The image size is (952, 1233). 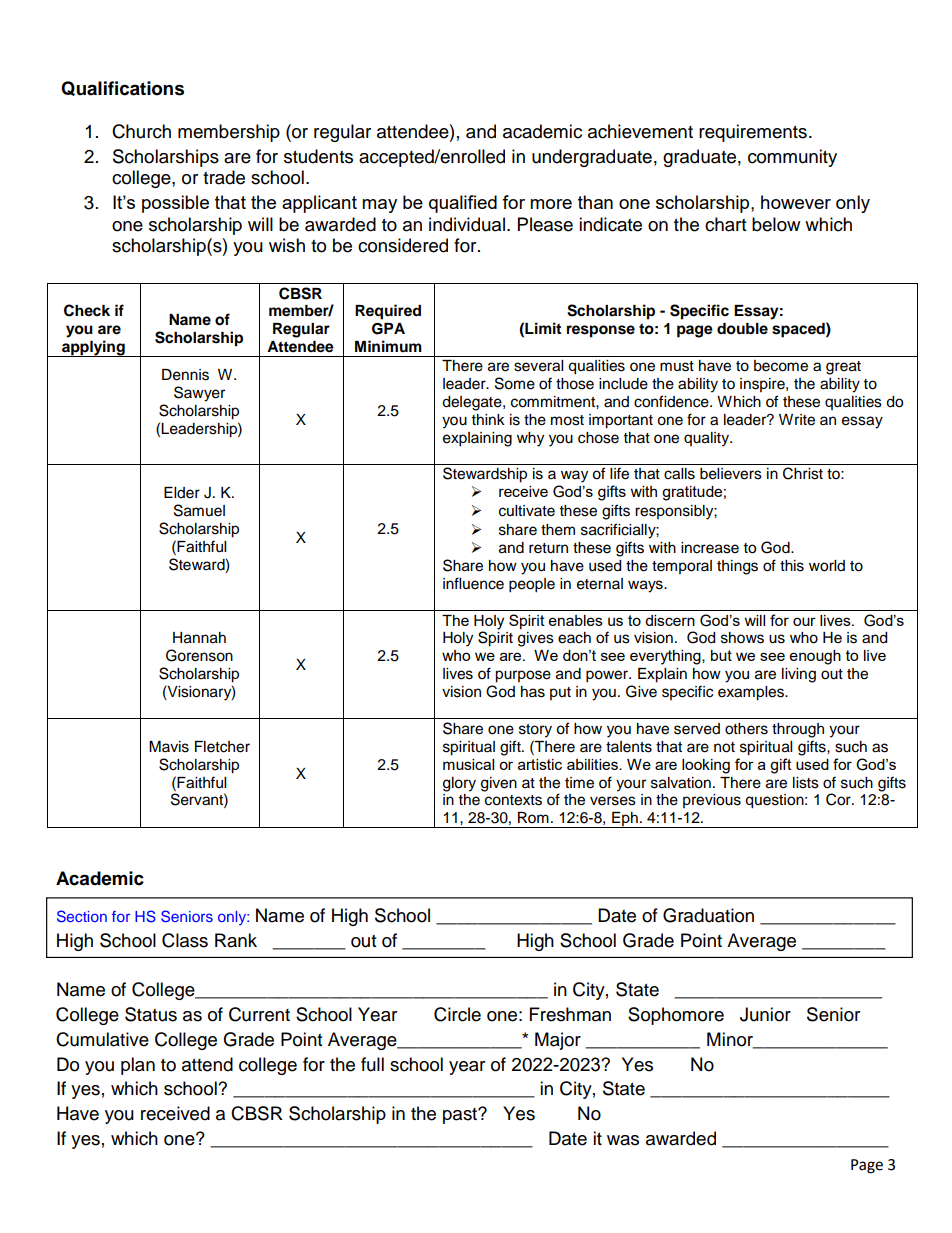 I want to click on Dennis, so click(x=185, y=375).
